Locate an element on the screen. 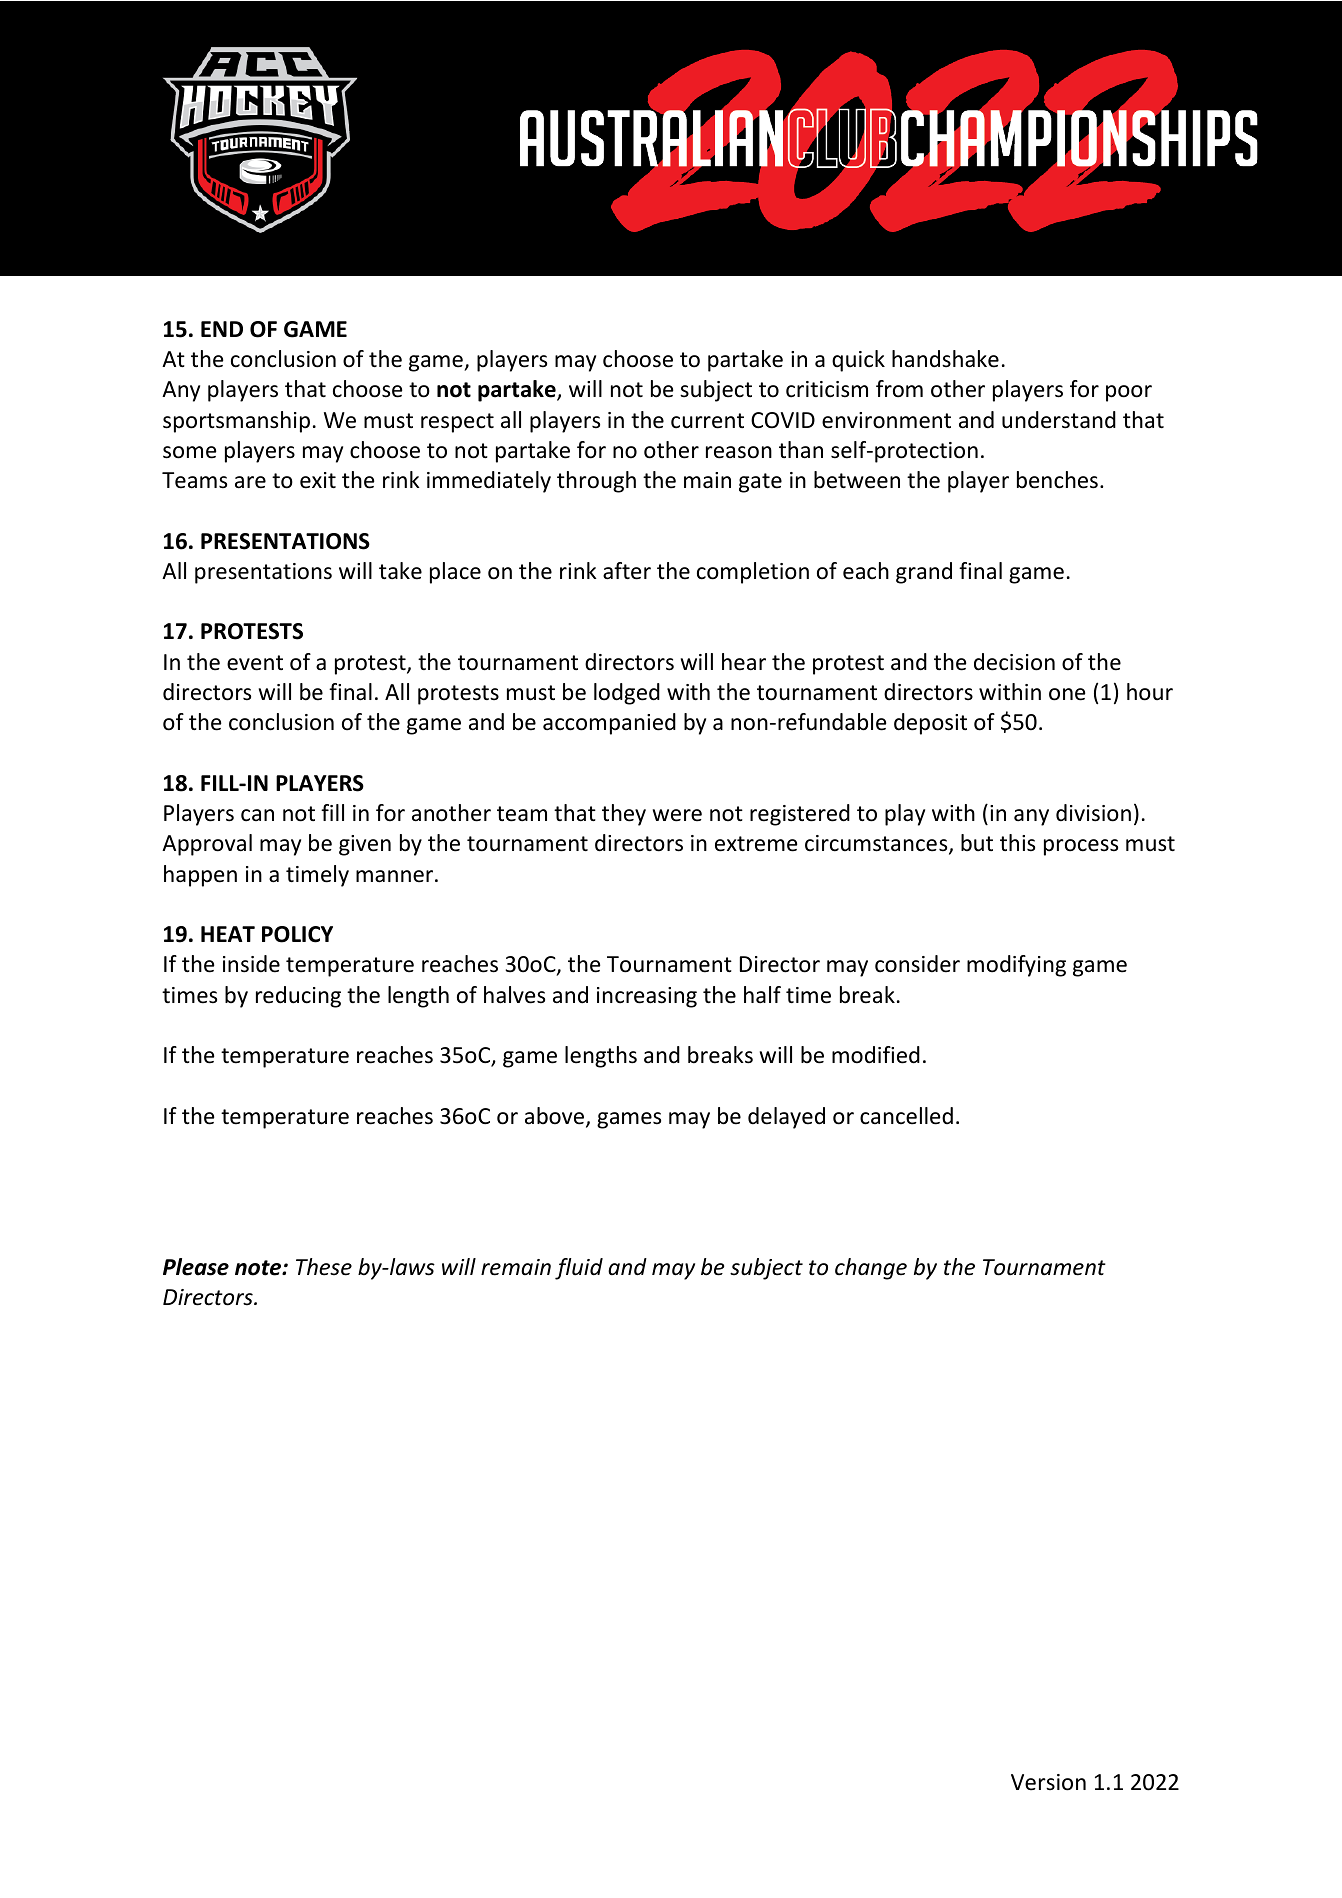  current is located at coordinates (707, 421).
